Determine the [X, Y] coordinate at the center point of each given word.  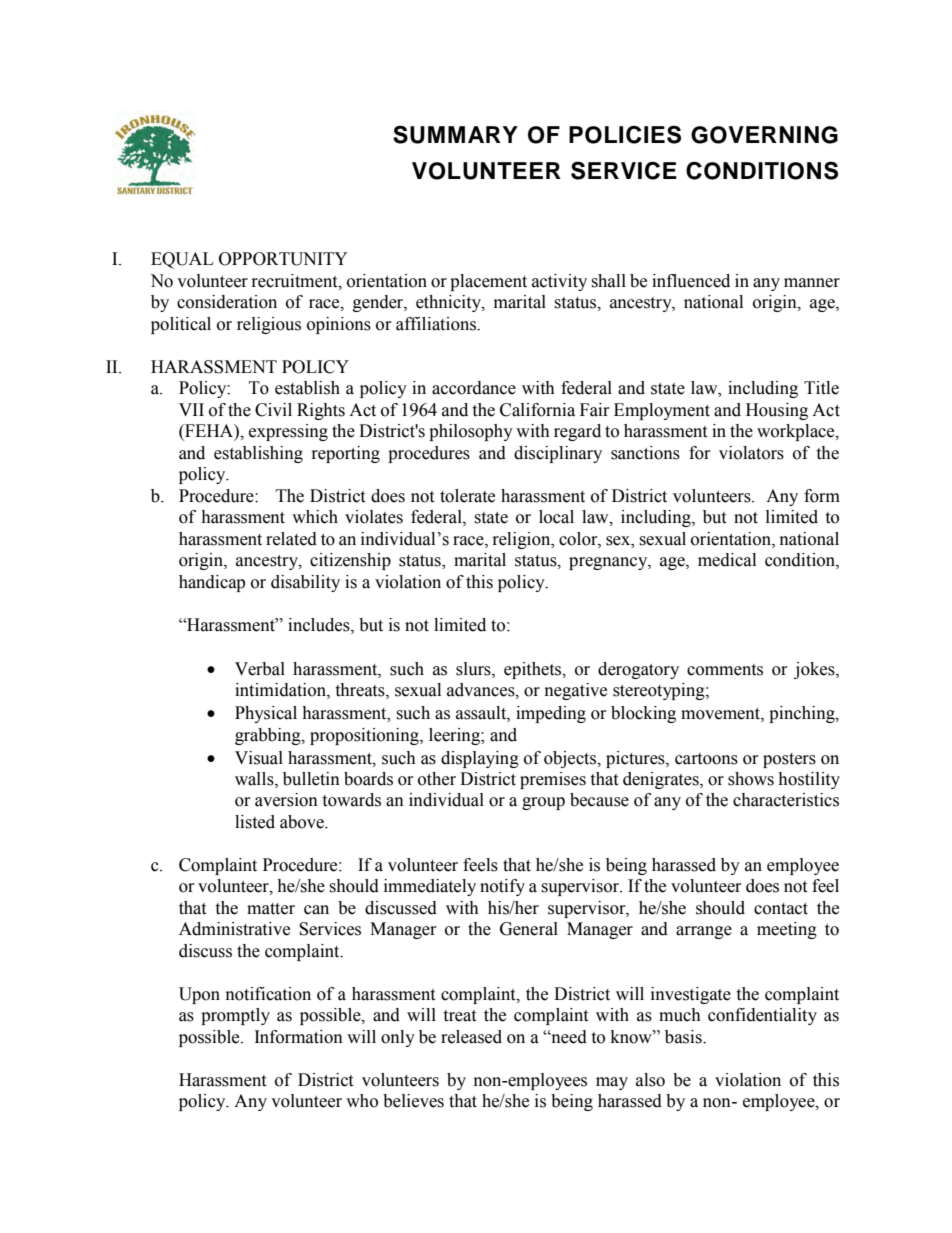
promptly [235, 1016]
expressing [288, 432]
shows [751, 779]
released [471, 1037]
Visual [259, 758]
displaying [480, 759]
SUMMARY [455, 134]
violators [751, 453]
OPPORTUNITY [283, 259]
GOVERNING [764, 135]
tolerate [467, 496]
